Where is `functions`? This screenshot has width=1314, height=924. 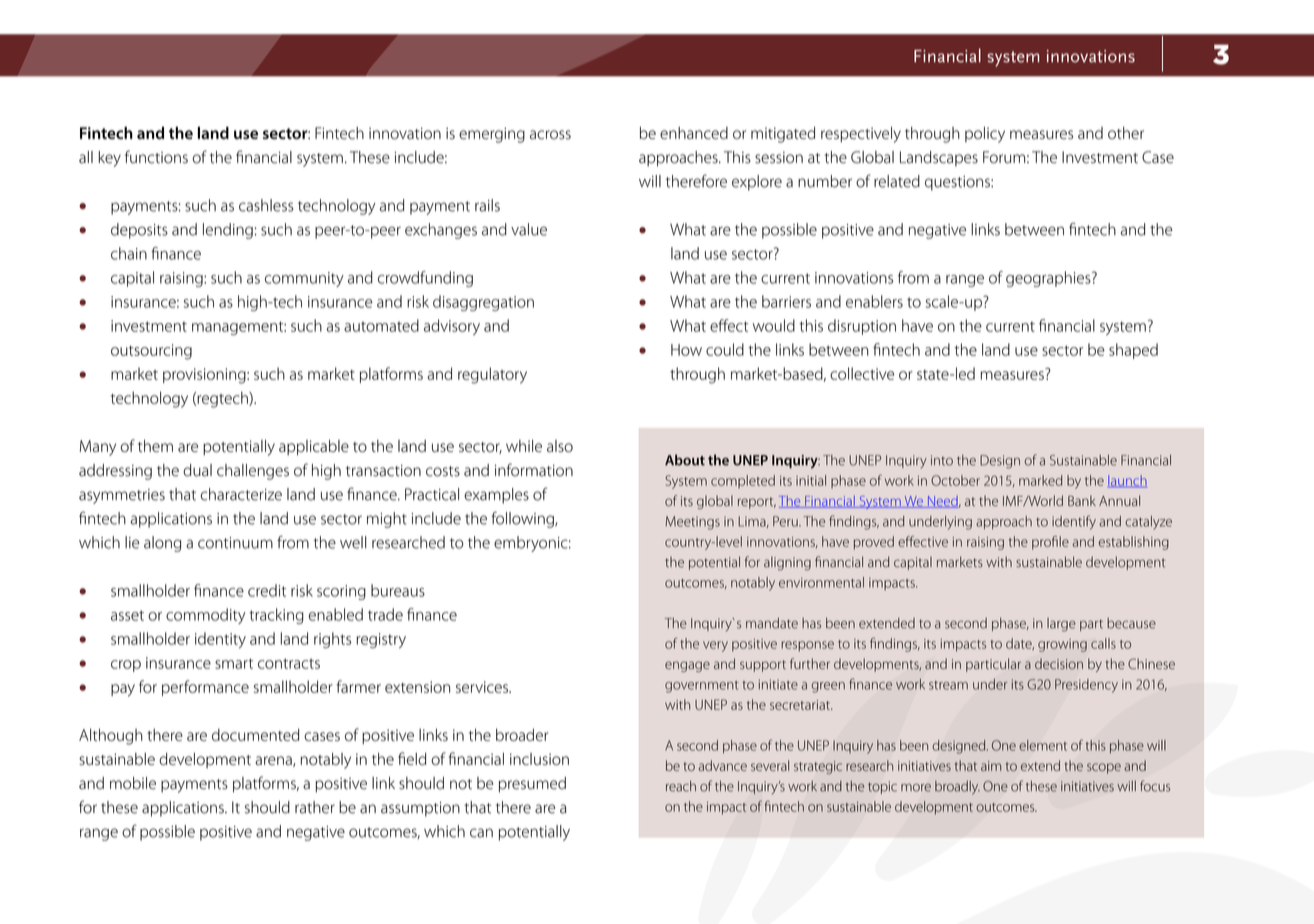 functions is located at coordinates (156, 157).
